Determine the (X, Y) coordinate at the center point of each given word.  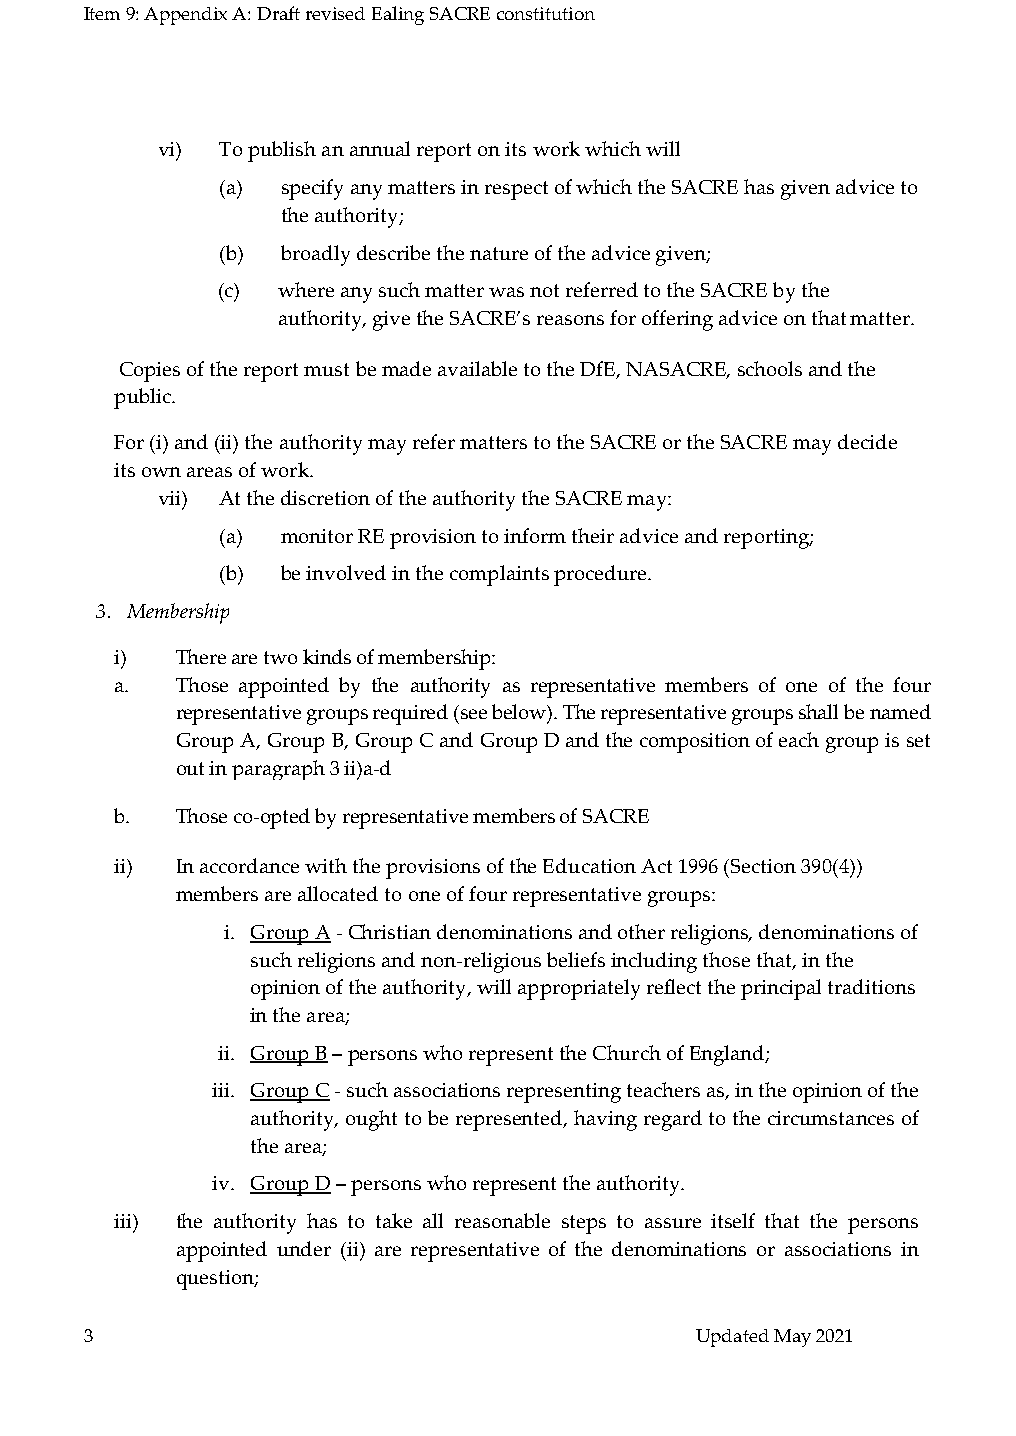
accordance (249, 865)
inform (535, 535)
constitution (546, 13)
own (161, 472)
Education (589, 865)
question (216, 1280)
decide (867, 441)
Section (763, 866)
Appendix (185, 16)
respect (516, 190)
